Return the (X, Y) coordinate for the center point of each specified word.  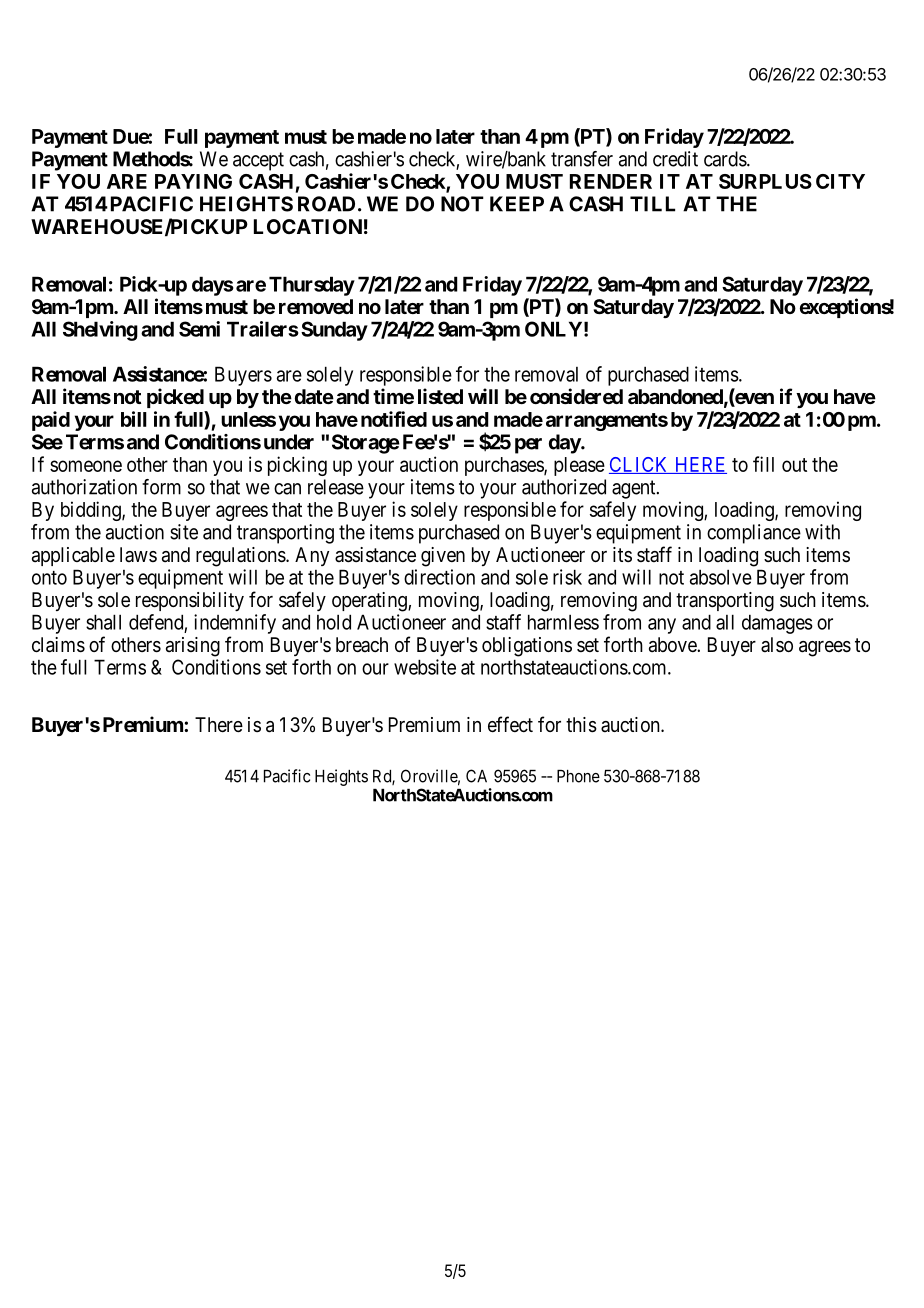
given (443, 557)
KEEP (517, 204)
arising (193, 647)
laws (138, 554)
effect (510, 724)
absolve (721, 577)
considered (576, 396)
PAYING (193, 181)
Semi (199, 329)
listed (440, 396)
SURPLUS (765, 181)
